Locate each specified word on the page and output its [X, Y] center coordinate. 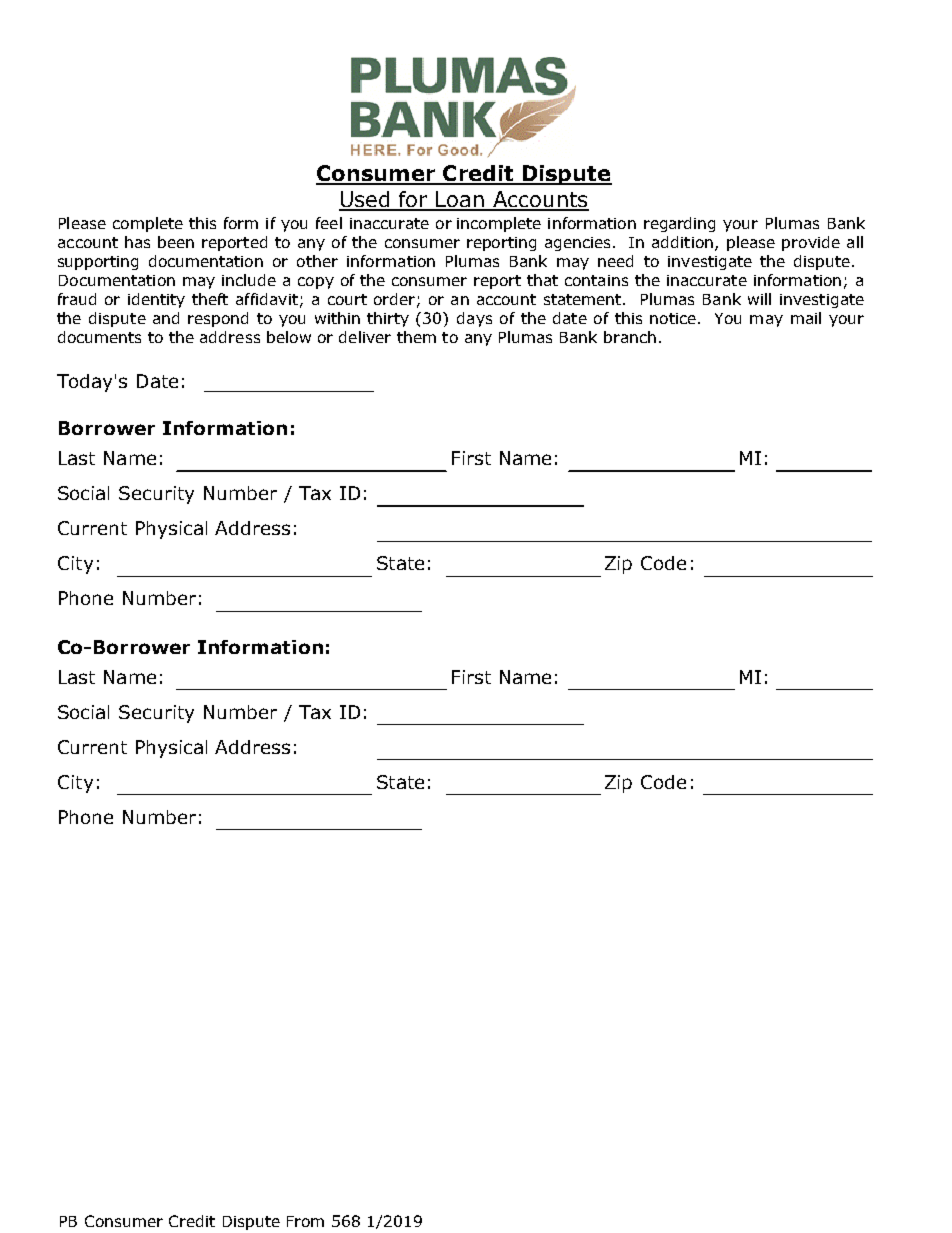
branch [630, 337]
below [289, 337]
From [305, 1221]
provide [811, 243]
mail [806, 318]
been [176, 242]
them [416, 337]
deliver [365, 337]
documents [99, 337]
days [474, 319]
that [542, 280]
